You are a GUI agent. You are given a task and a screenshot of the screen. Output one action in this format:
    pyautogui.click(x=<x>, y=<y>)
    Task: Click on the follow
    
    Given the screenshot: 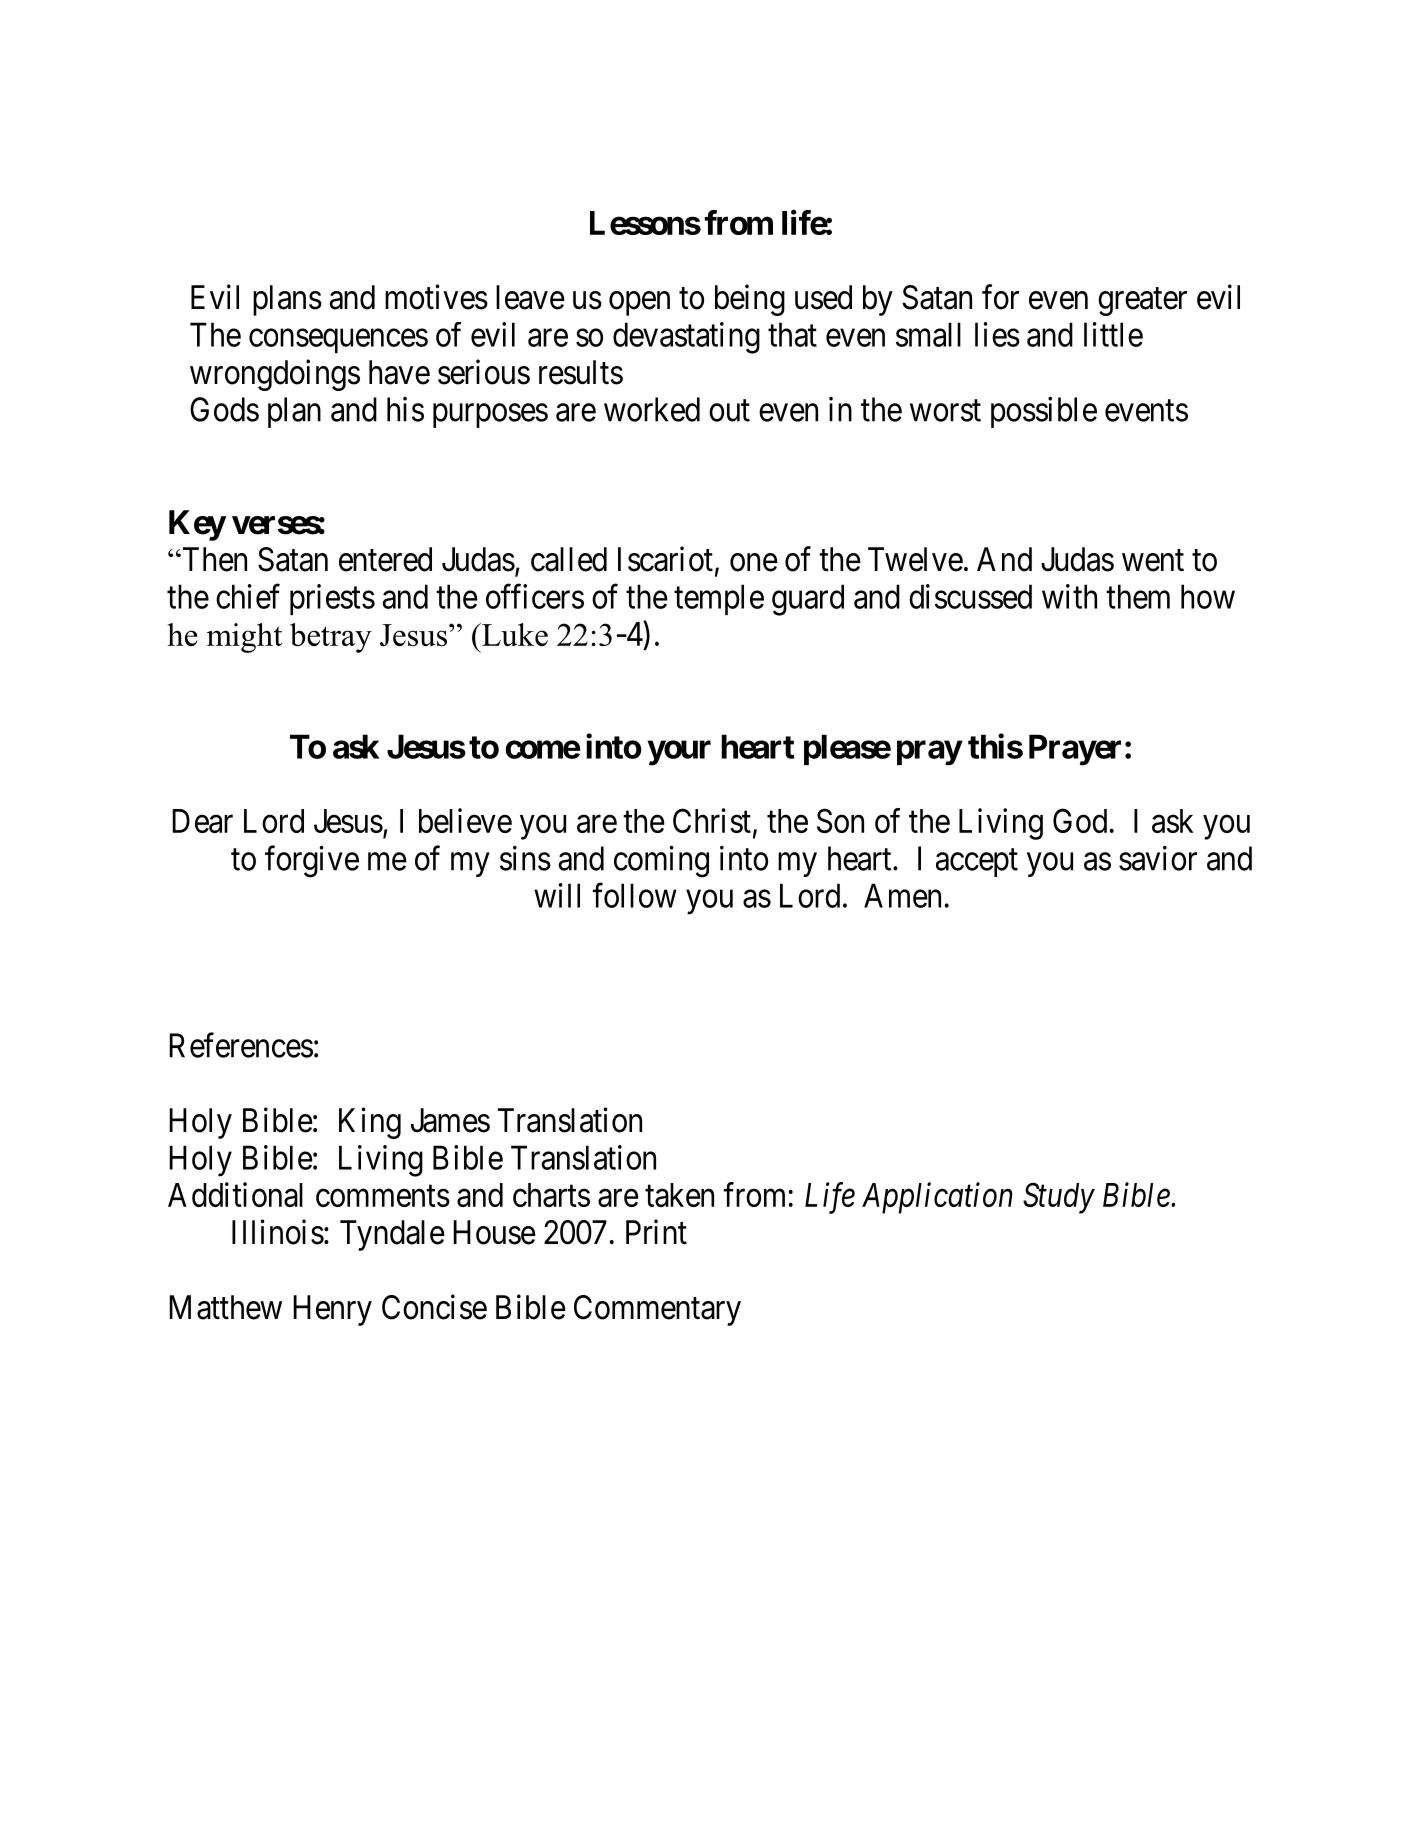 What is the action you would take?
    pyautogui.click(x=634, y=895)
